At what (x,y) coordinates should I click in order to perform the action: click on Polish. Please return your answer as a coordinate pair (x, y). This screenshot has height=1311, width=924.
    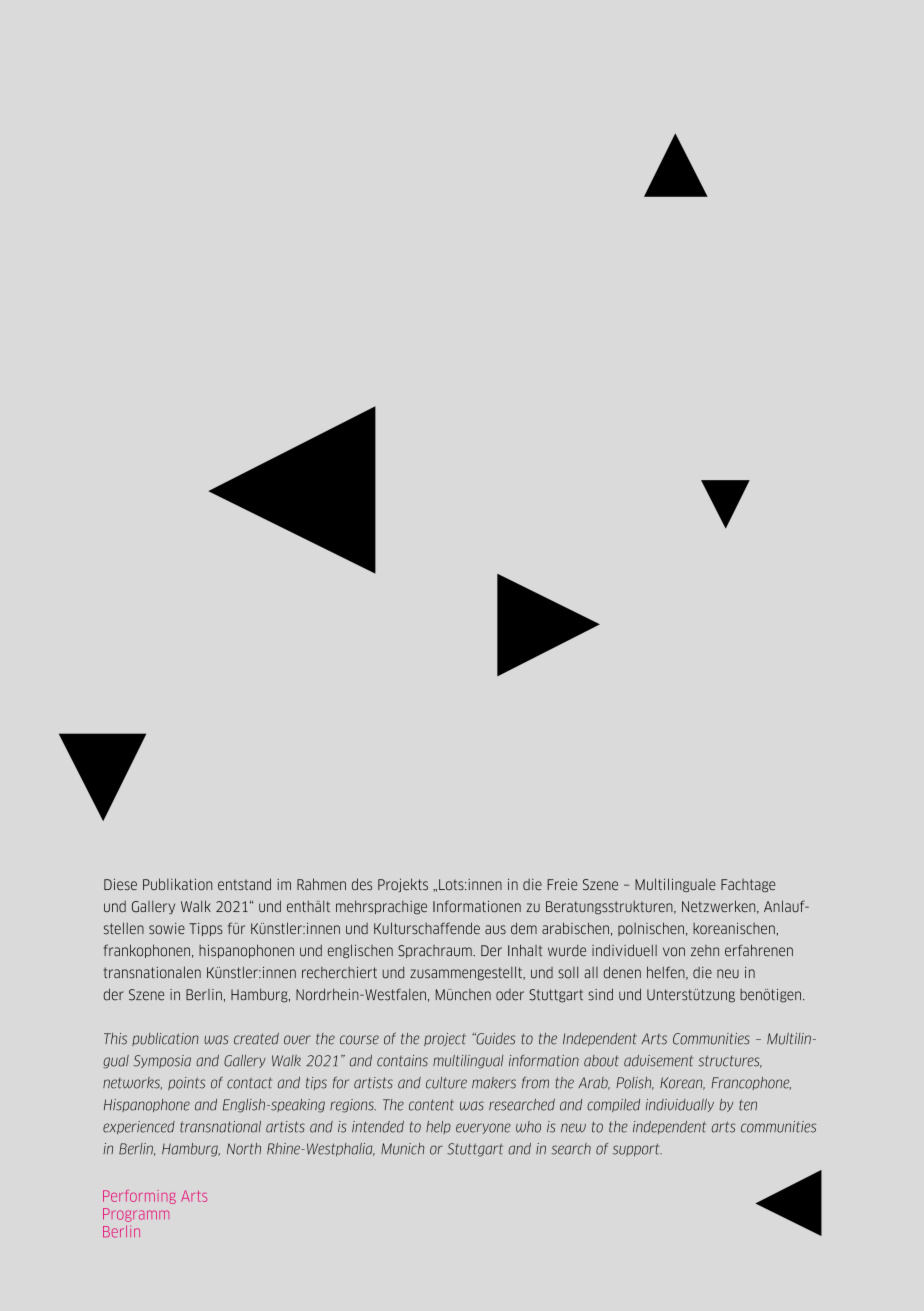
    Looking at the image, I should click on (635, 1083).
